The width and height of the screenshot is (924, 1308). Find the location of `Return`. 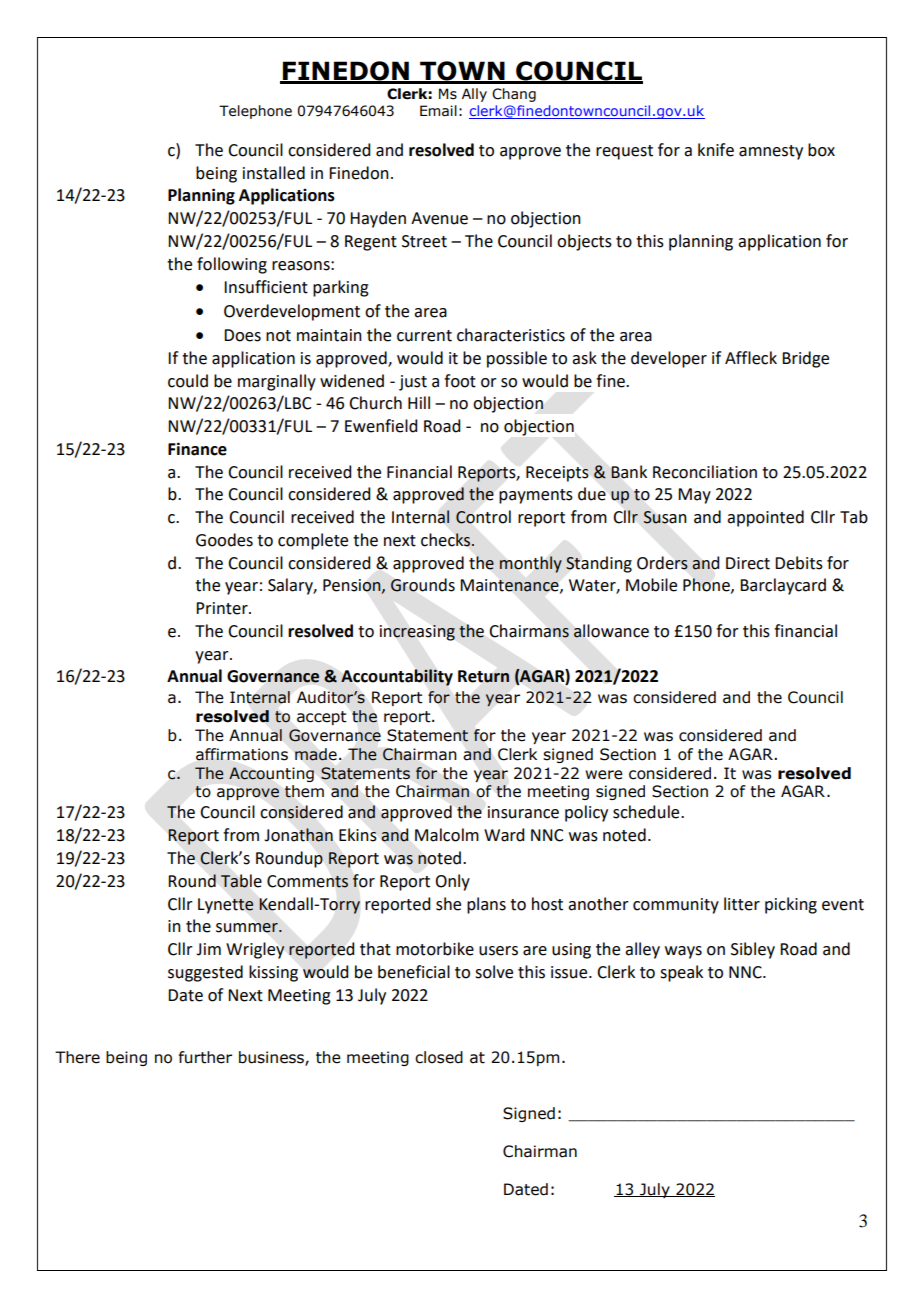

Return is located at coordinates (484, 676).
